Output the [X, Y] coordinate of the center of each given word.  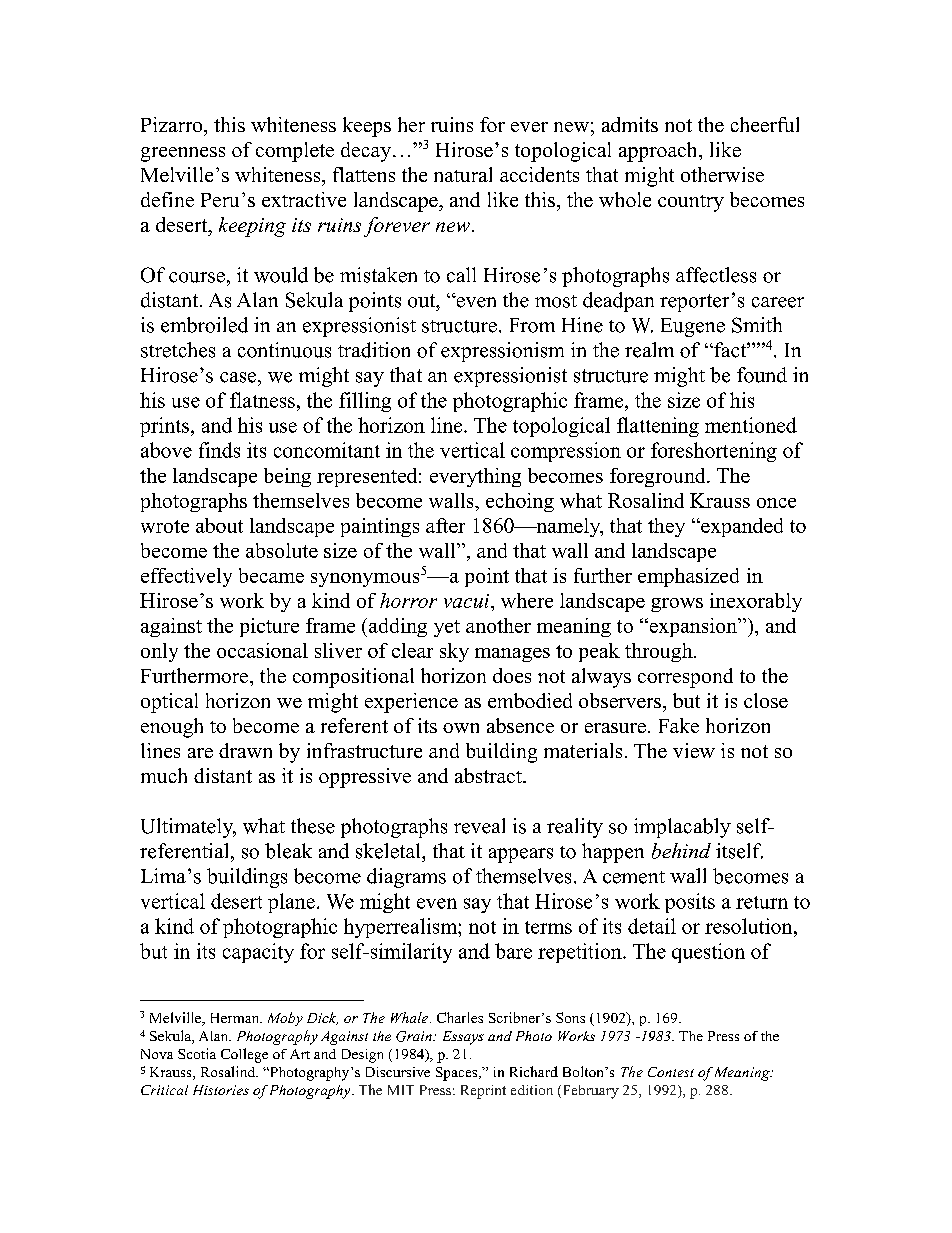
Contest [671, 1072]
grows [677, 605]
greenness [183, 154]
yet [447, 628]
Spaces [458, 1074]
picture [269, 627]
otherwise [722, 174]
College [244, 1055]
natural [463, 174]
